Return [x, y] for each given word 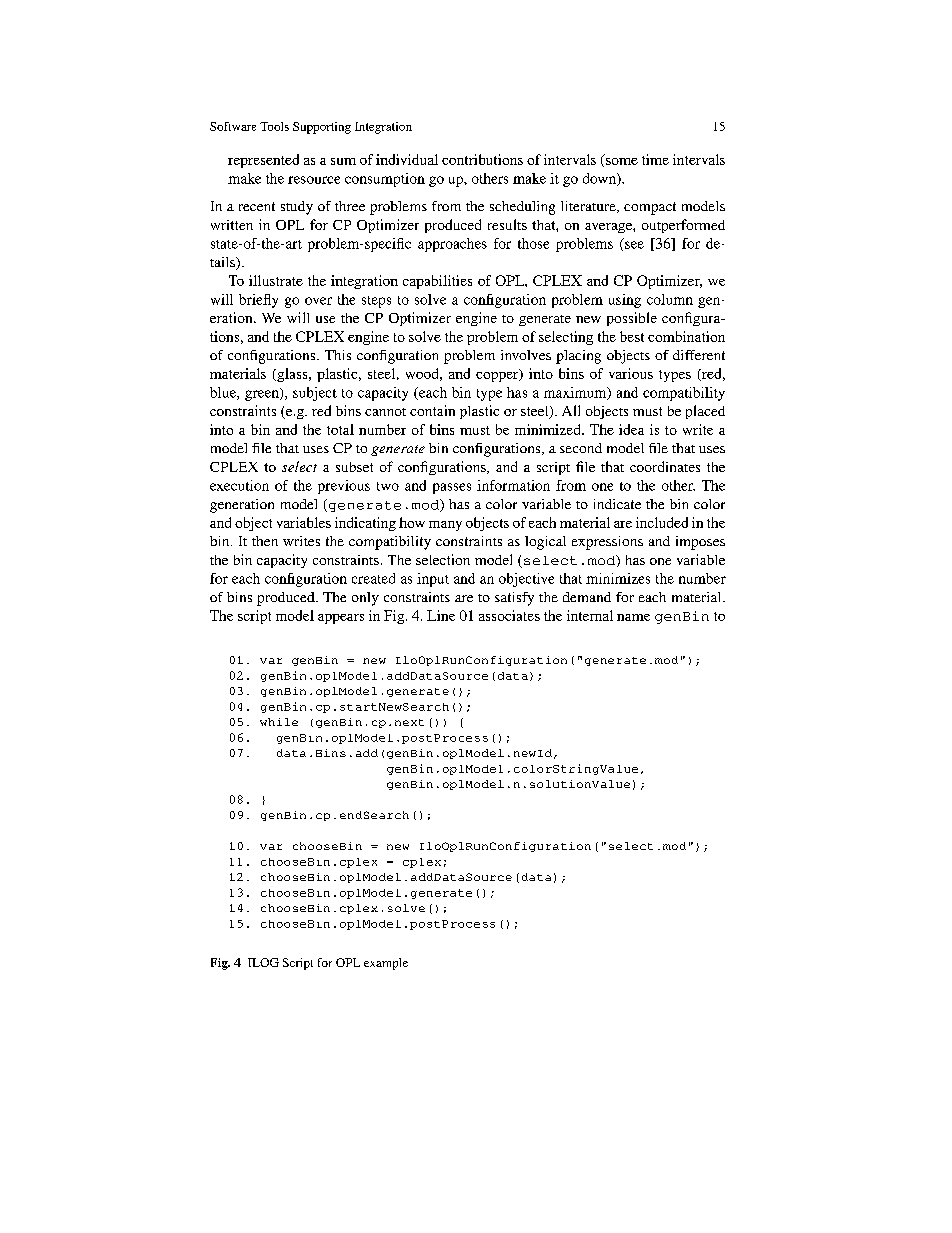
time [655, 159]
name [633, 617]
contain [432, 410]
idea [631, 429]
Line [441, 615]
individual [407, 159]
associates [509, 615]
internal [590, 615]
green [263, 394]
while [279, 722]
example [386, 964]
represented [263, 161]
